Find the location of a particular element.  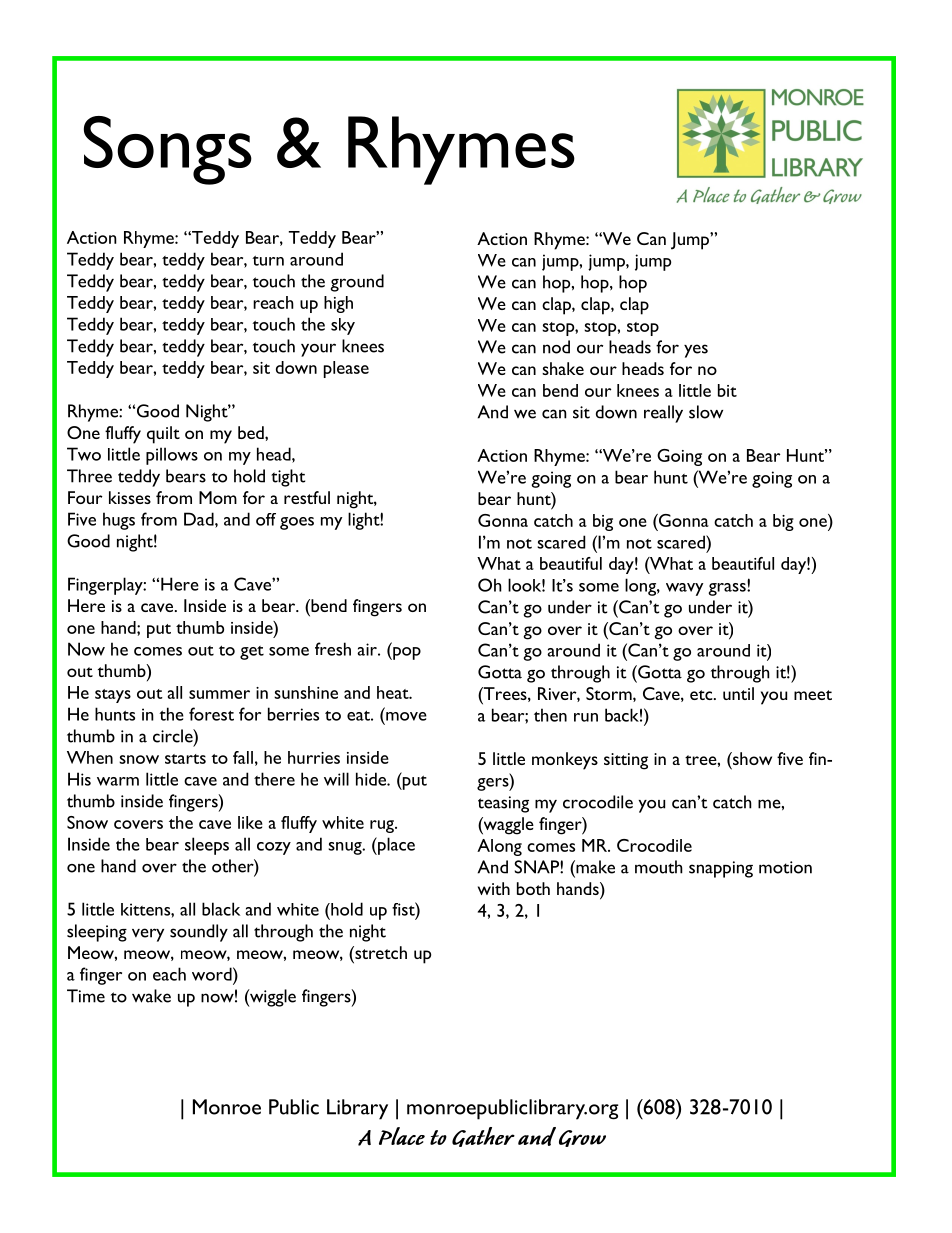

yes is located at coordinates (696, 351).
